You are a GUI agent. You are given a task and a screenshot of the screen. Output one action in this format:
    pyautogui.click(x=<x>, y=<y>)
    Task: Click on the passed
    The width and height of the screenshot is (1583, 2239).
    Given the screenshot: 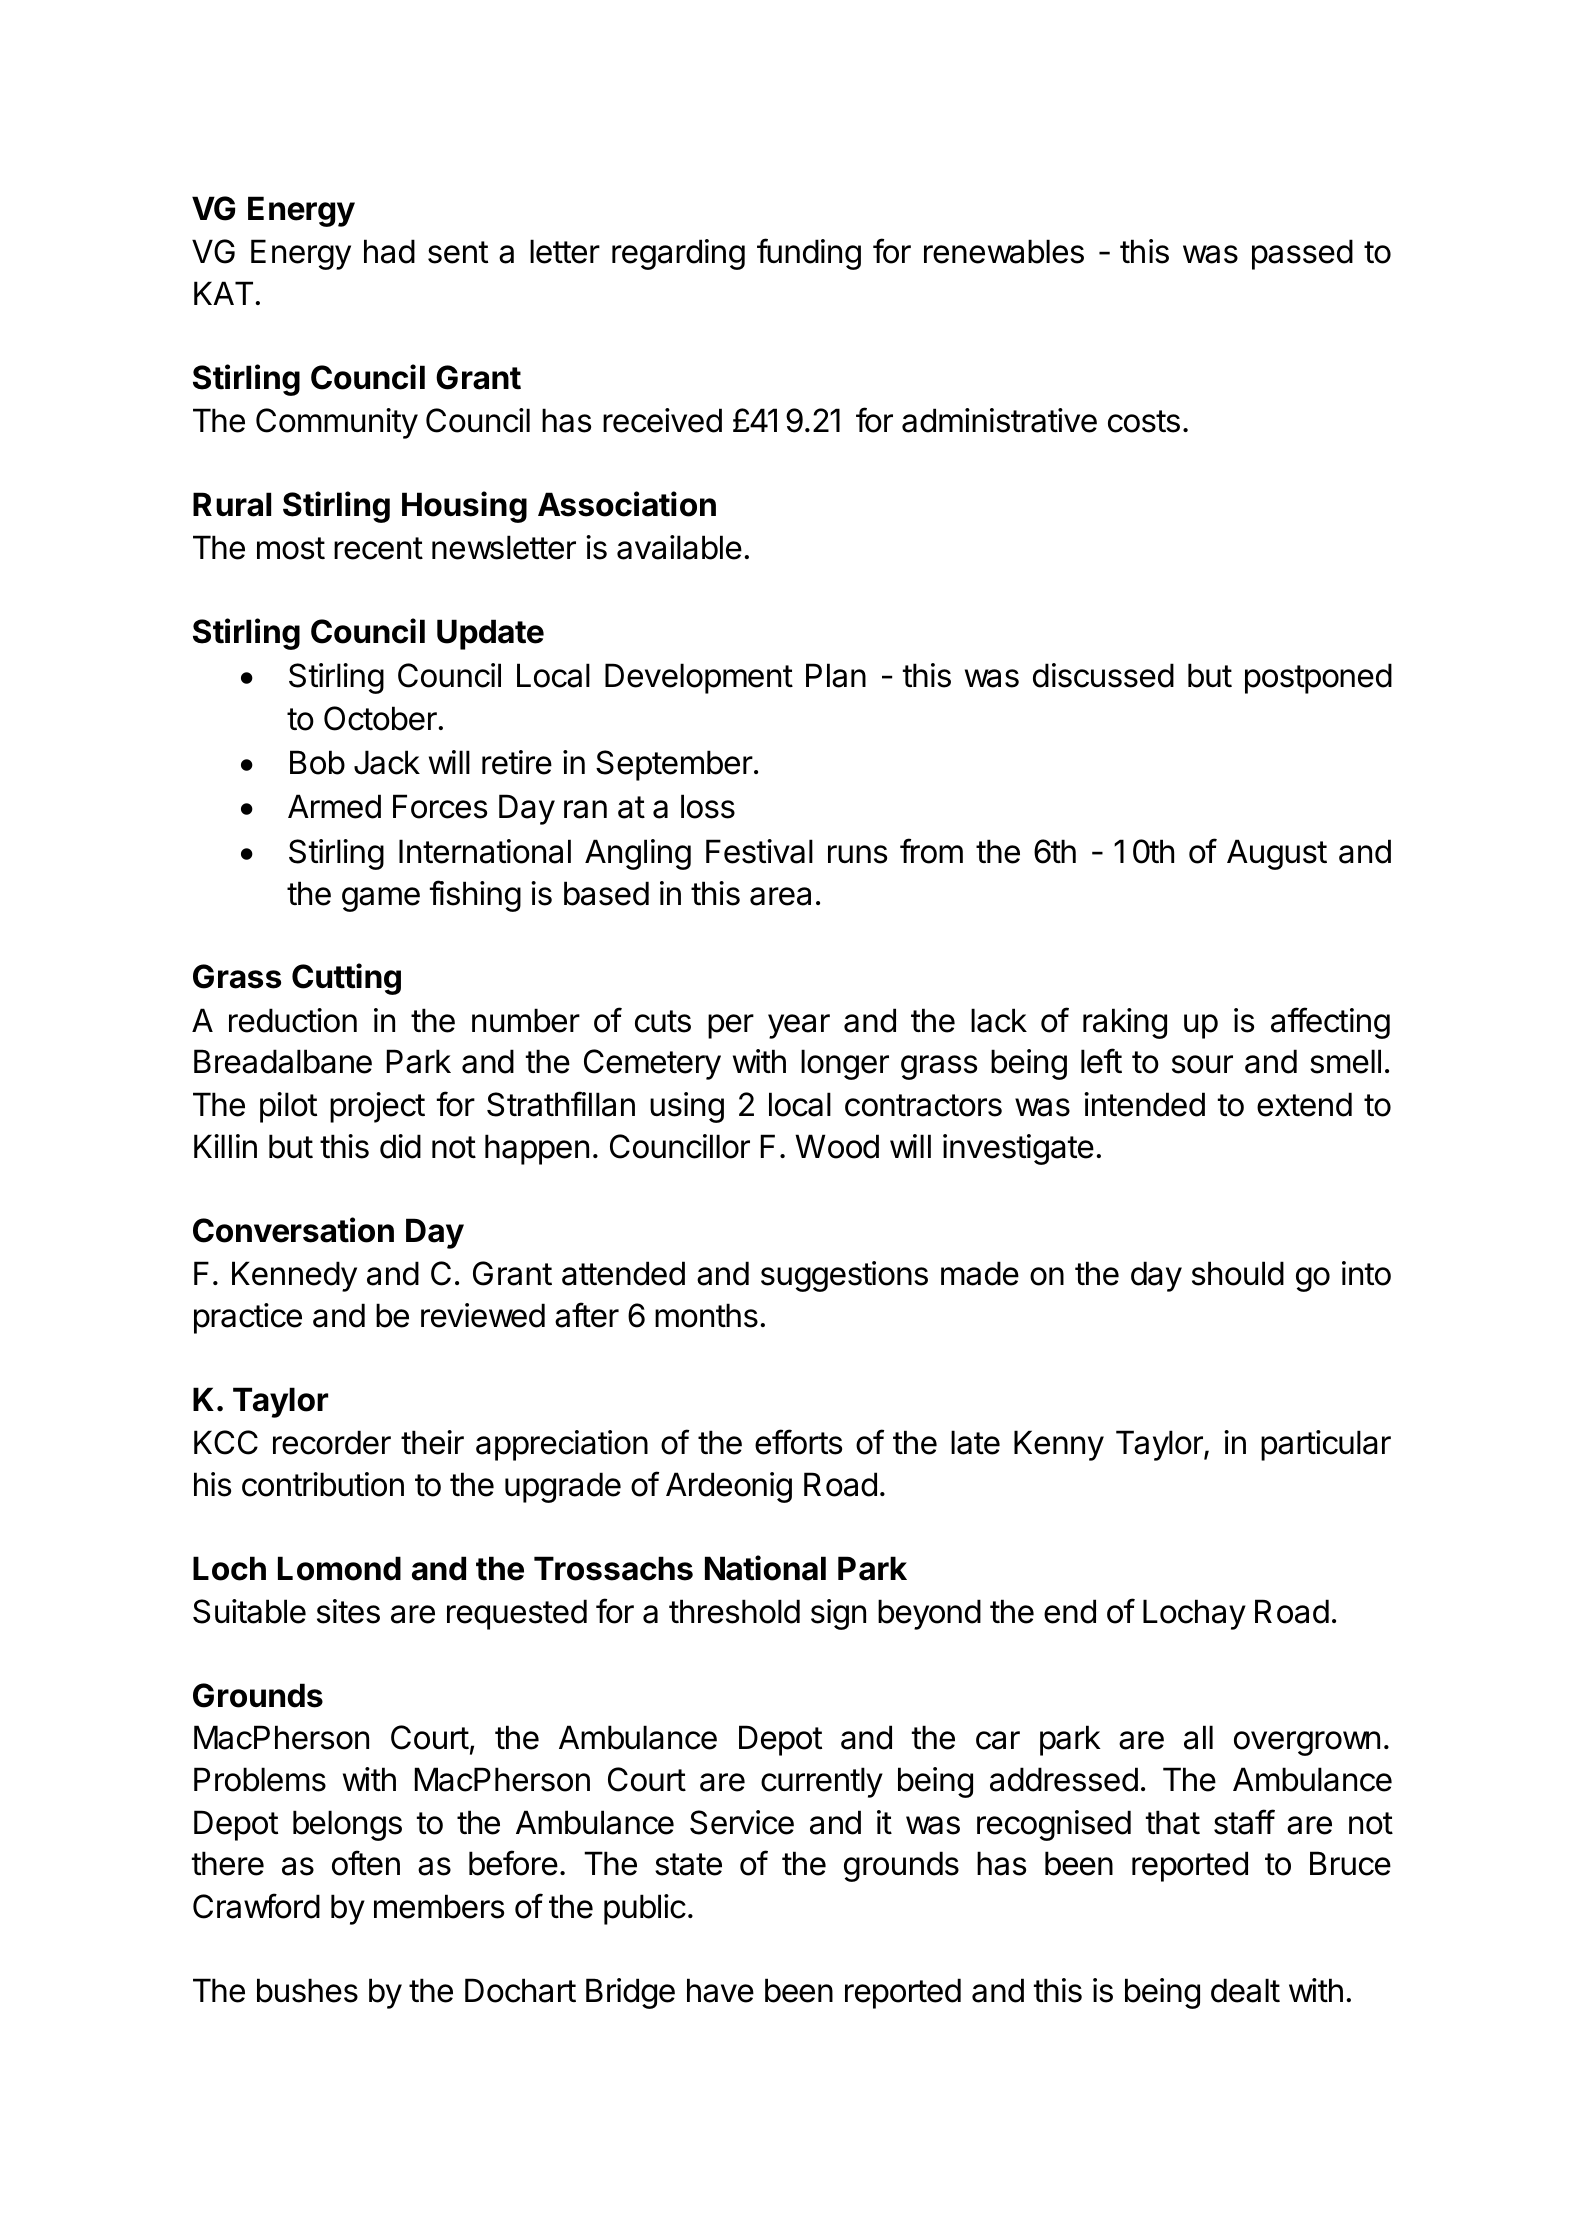 What is the action you would take?
    pyautogui.click(x=1302, y=254)
